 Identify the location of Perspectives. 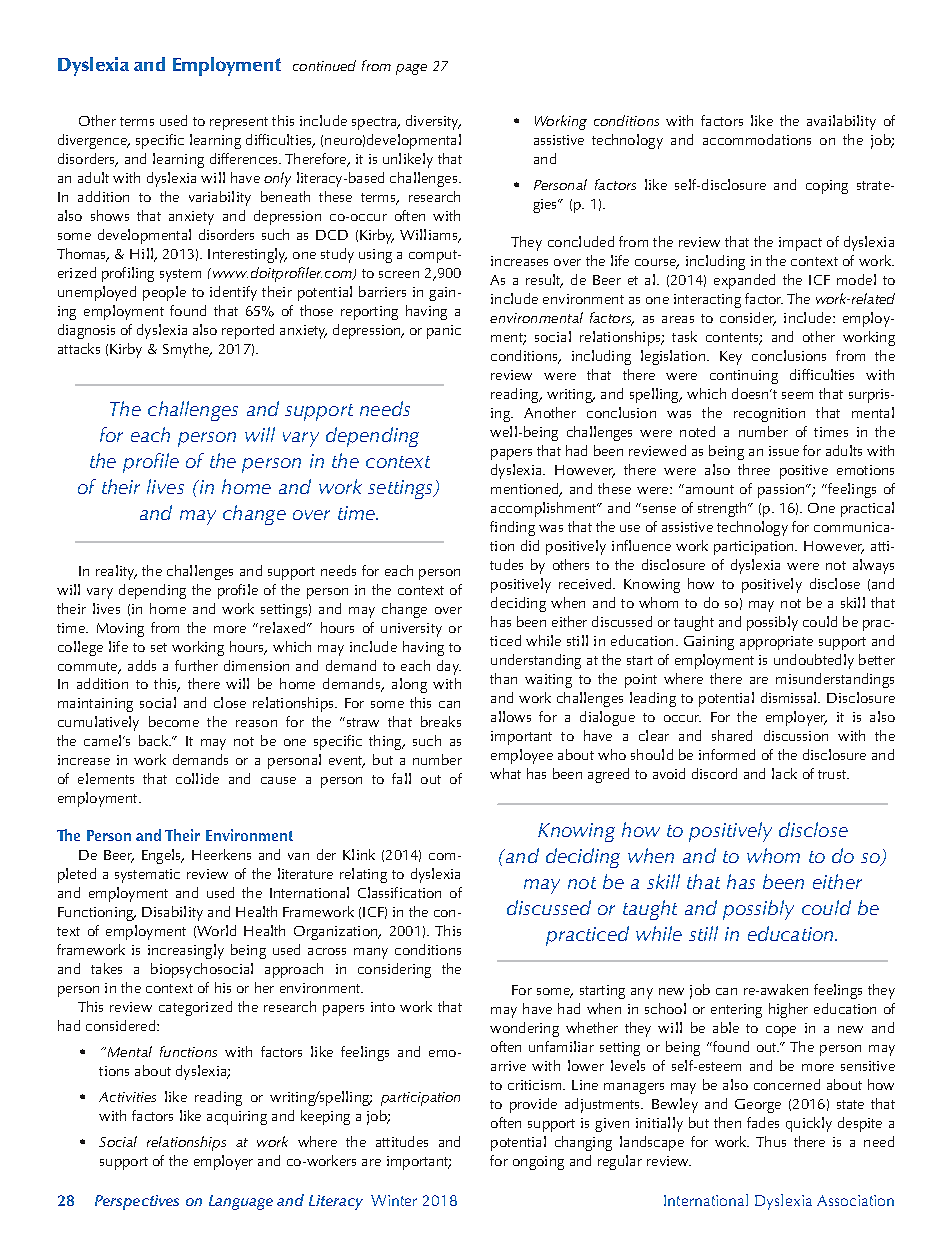
(137, 1202).
